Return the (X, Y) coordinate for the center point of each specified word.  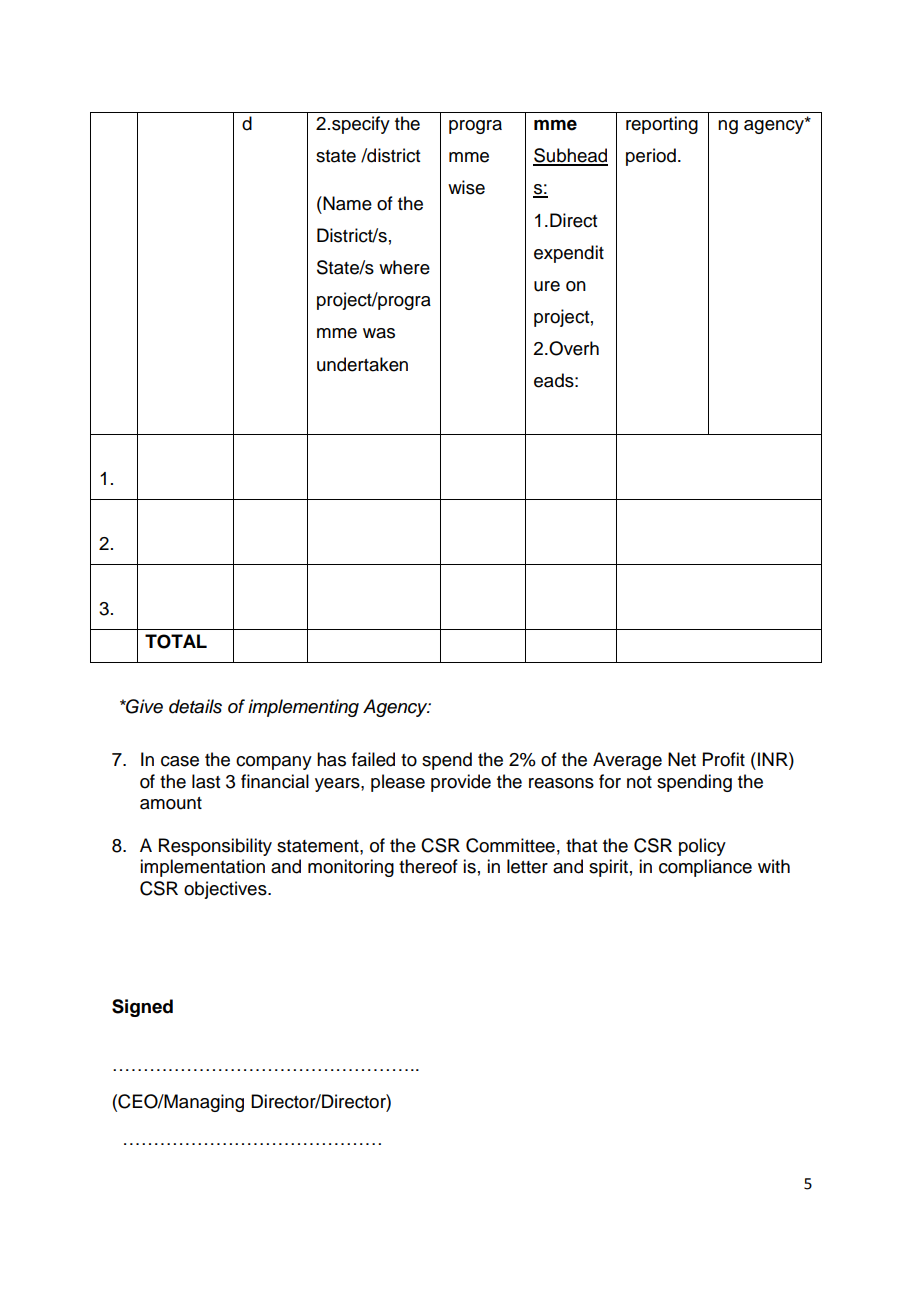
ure (547, 286)
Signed (142, 1008)
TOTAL (176, 641)
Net (682, 759)
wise (466, 187)
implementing (303, 708)
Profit (724, 759)
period (651, 157)
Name (346, 203)
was (379, 333)
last (206, 781)
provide (461, 783)
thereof (428, 866)
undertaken (362, 364)
